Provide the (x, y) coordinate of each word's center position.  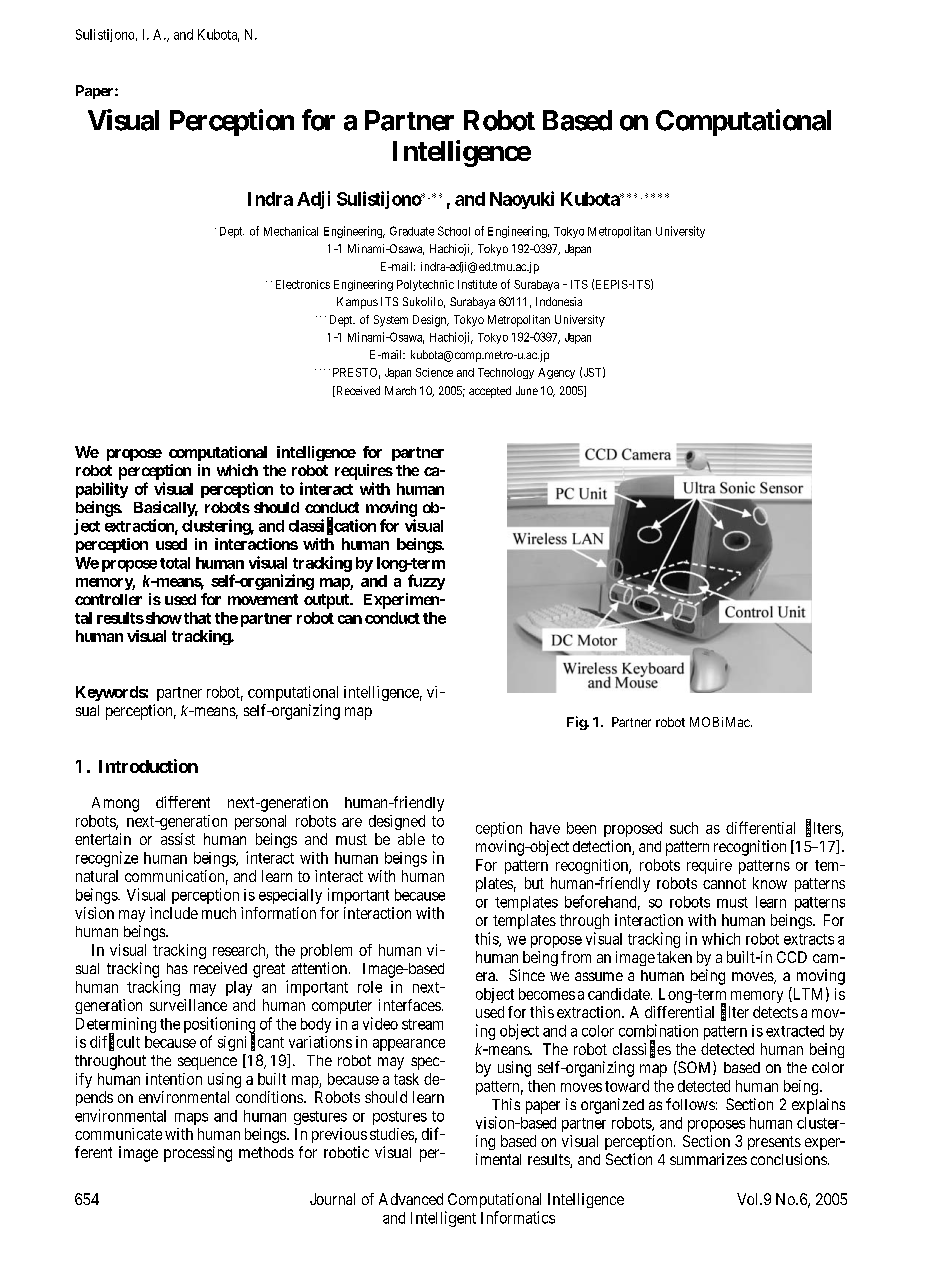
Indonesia (559, 301)
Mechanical (291, 231)
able (411, 839)
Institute (477, 284)
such (684, 828)
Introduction (148, 766)
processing (198, 1154)
